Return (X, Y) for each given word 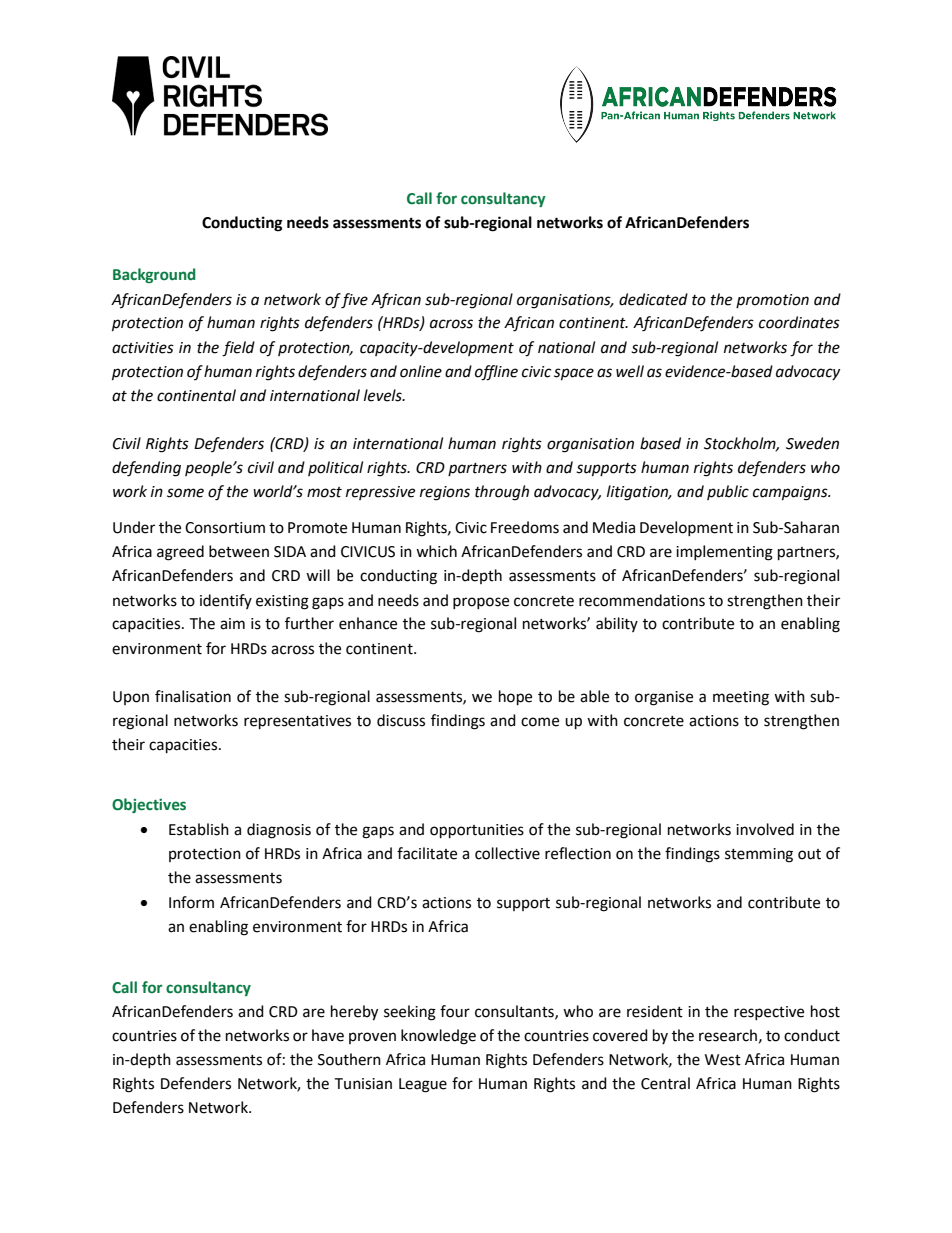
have (328, 1035)
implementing (724, 553)
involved (765, 829)
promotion (772, 301)
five (354, 301)
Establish (199, 829)
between (239, 551)
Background (154, 275)
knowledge (438, 1037)
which (436, 551)
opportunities (477, 831)
